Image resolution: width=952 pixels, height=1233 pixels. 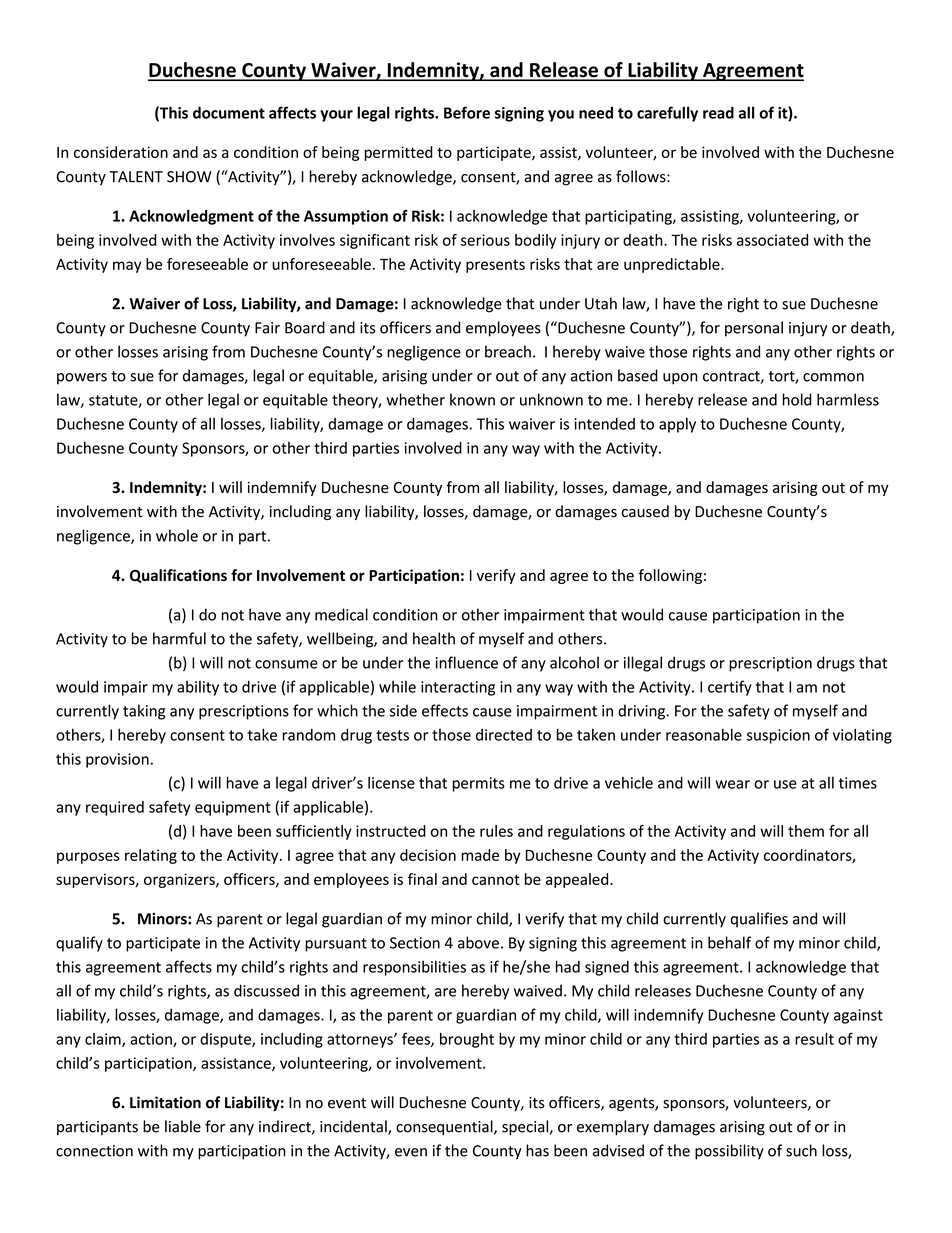 What do you see at coordinates (467, 112) in the document?
I see `Before` at bounding box center [467, 112].
